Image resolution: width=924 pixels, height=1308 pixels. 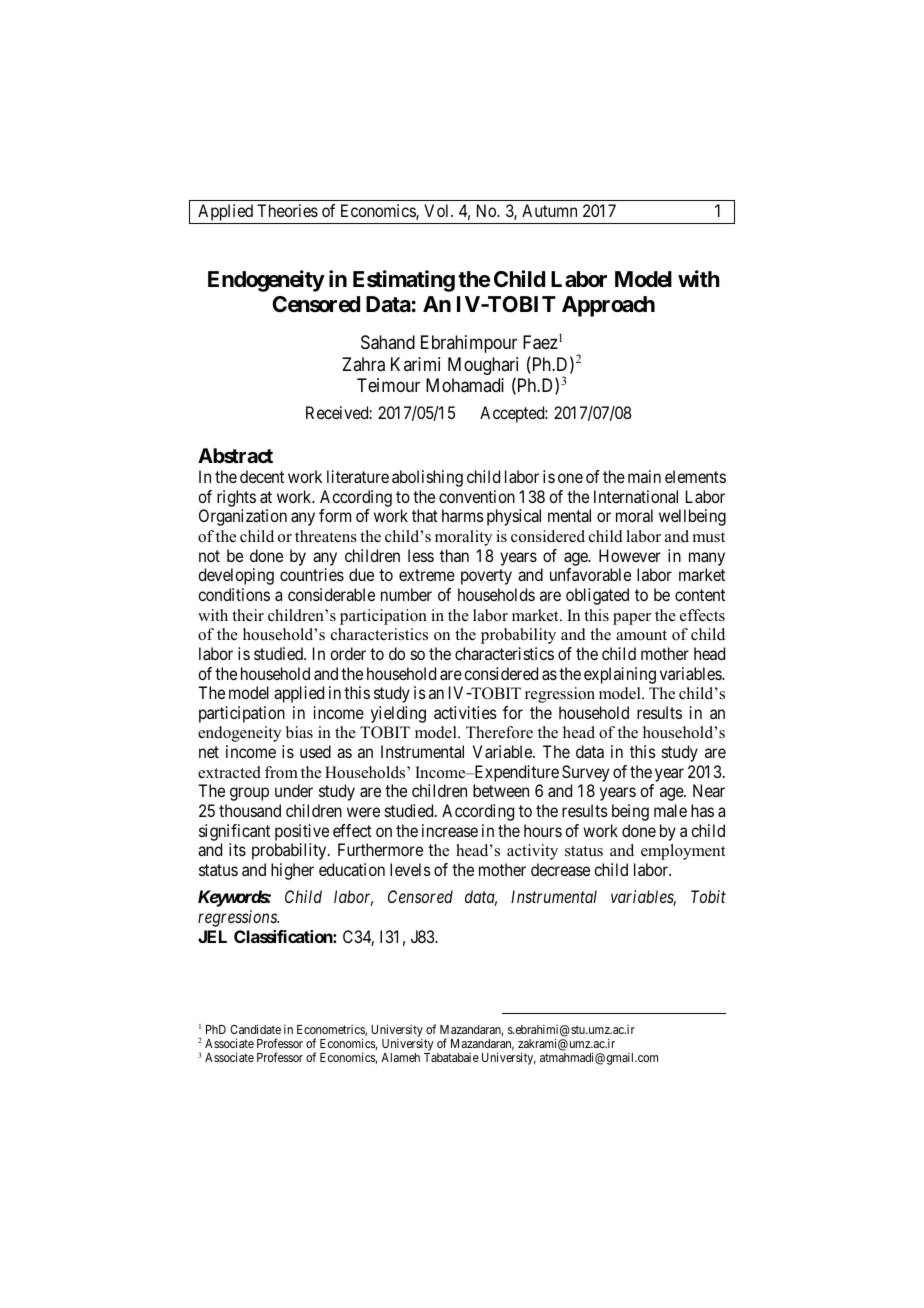 What do you see at coordinates (255, 1029) in the screenshot?
I see `Candidate` at bounding box center [255, 1029].
